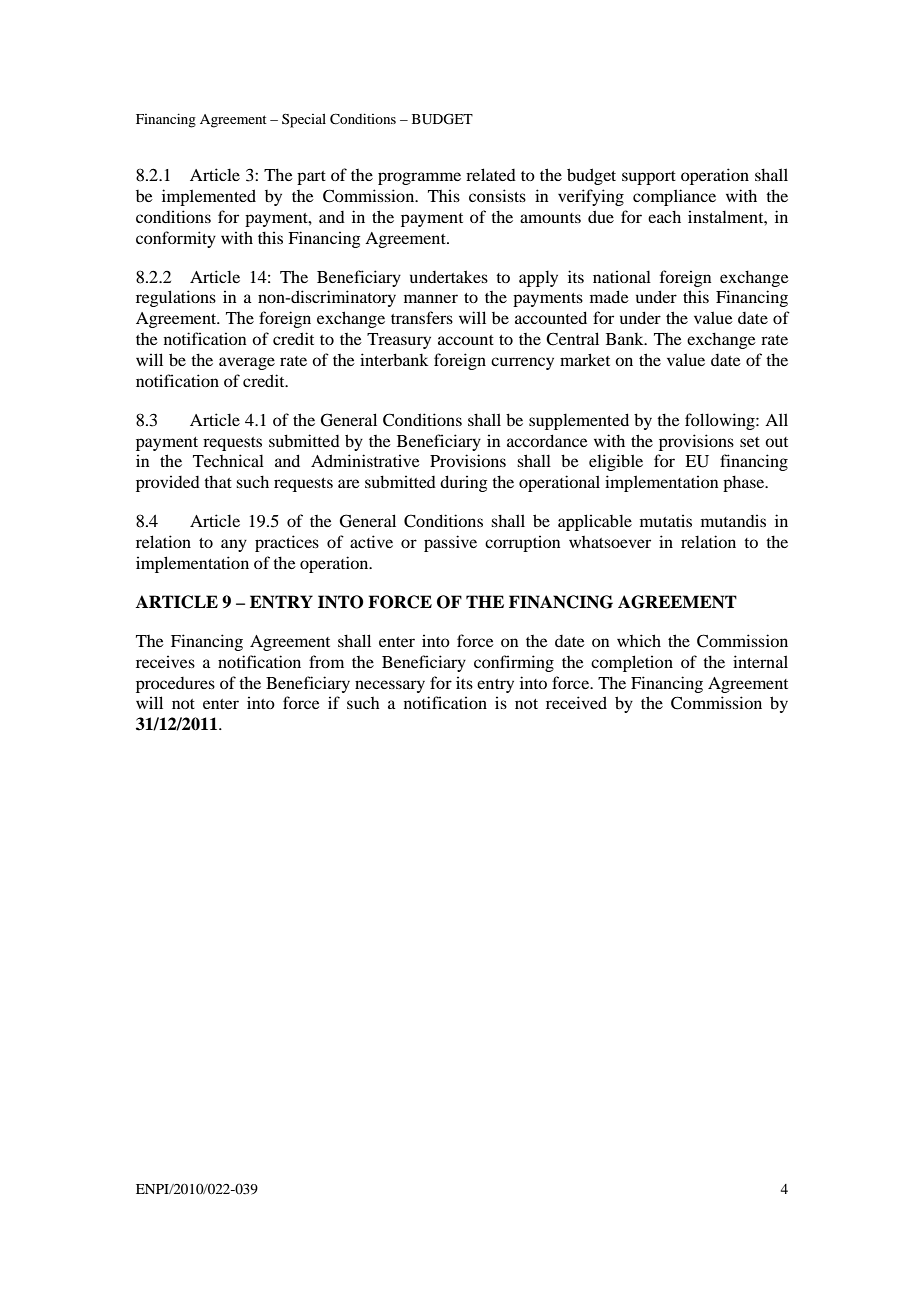 Image resolution: width=924 pixels, height=1308 pixels. Describe the element at coordinates (491, 174) in the screenshot. I see `related` at that location.
